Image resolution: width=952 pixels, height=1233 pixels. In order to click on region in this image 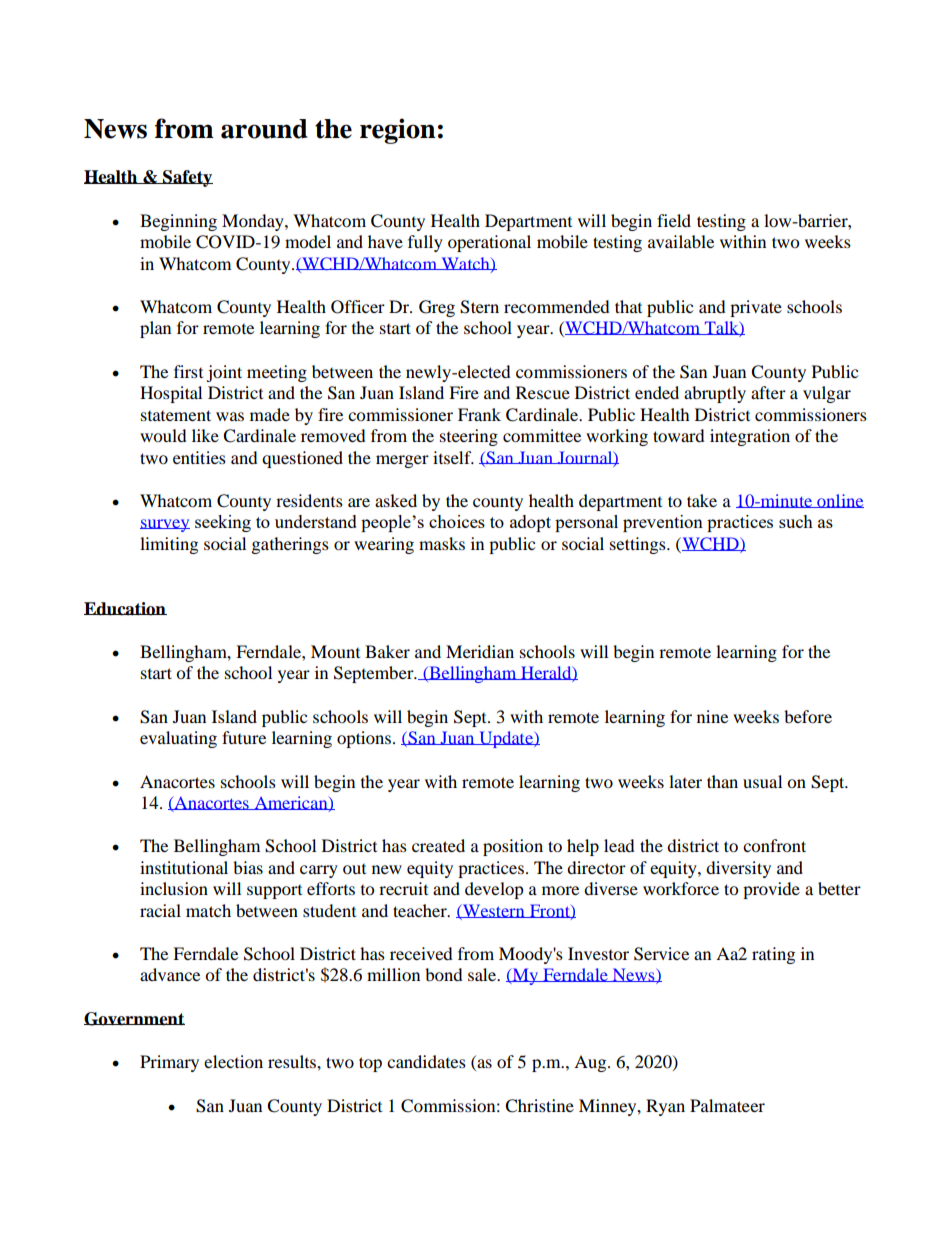, I will do `click(398, 131)`.
